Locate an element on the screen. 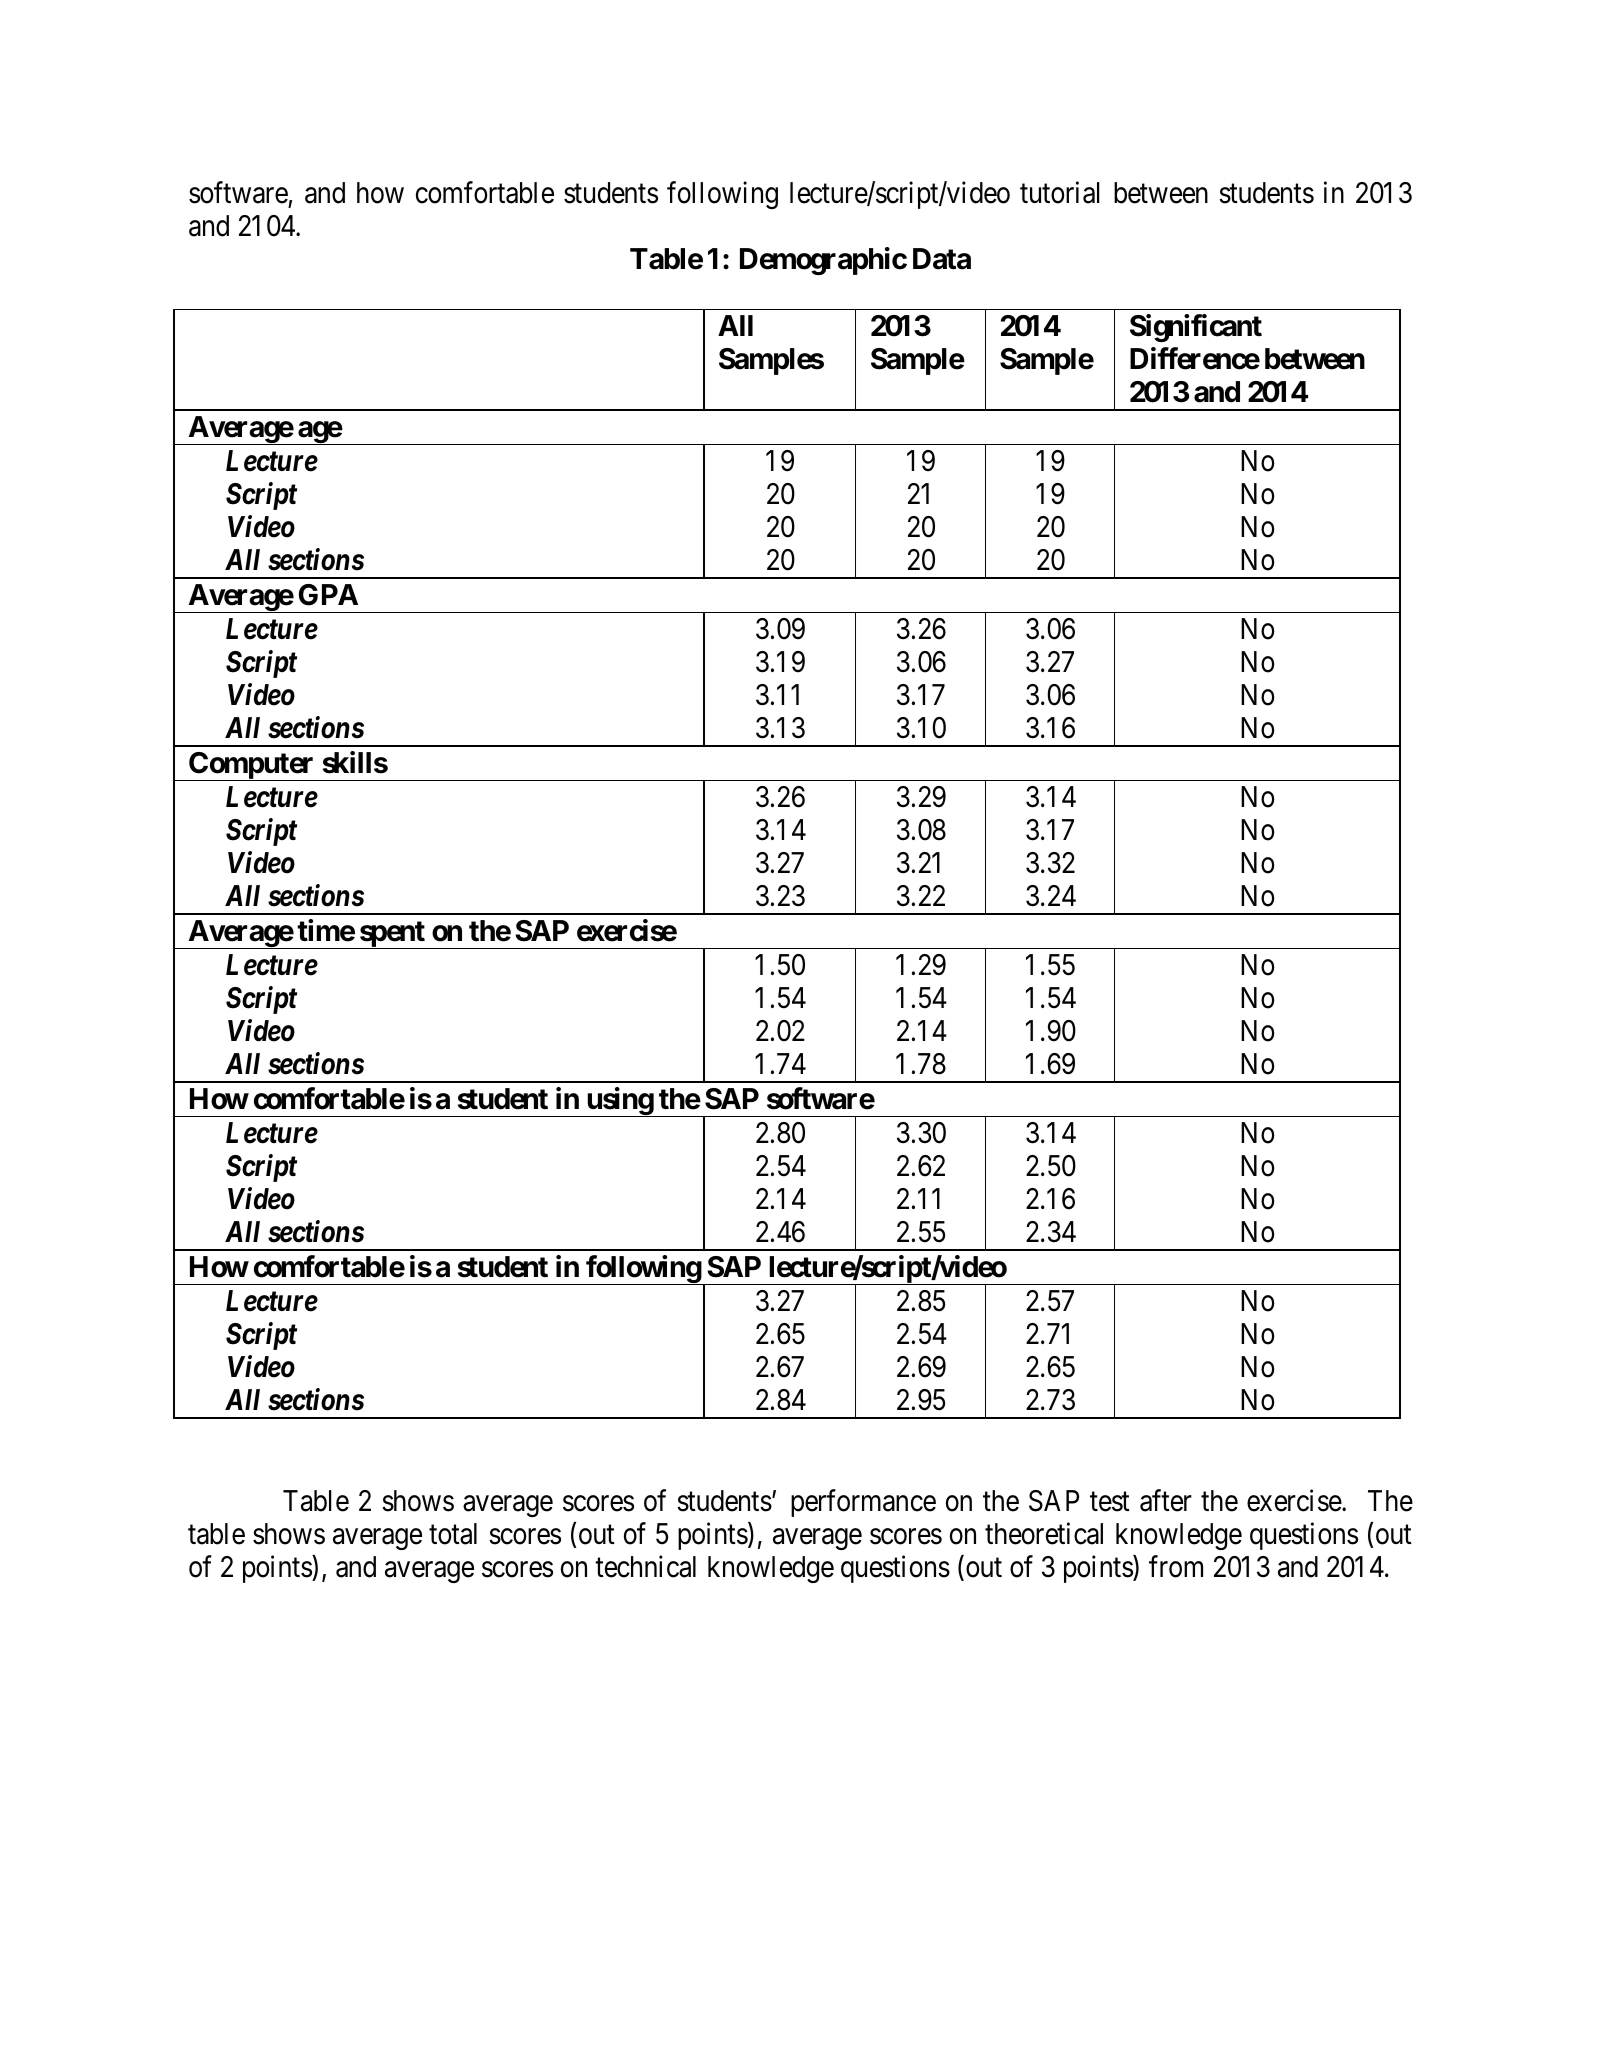  tutorial is located at coordinates (1060, 192).
